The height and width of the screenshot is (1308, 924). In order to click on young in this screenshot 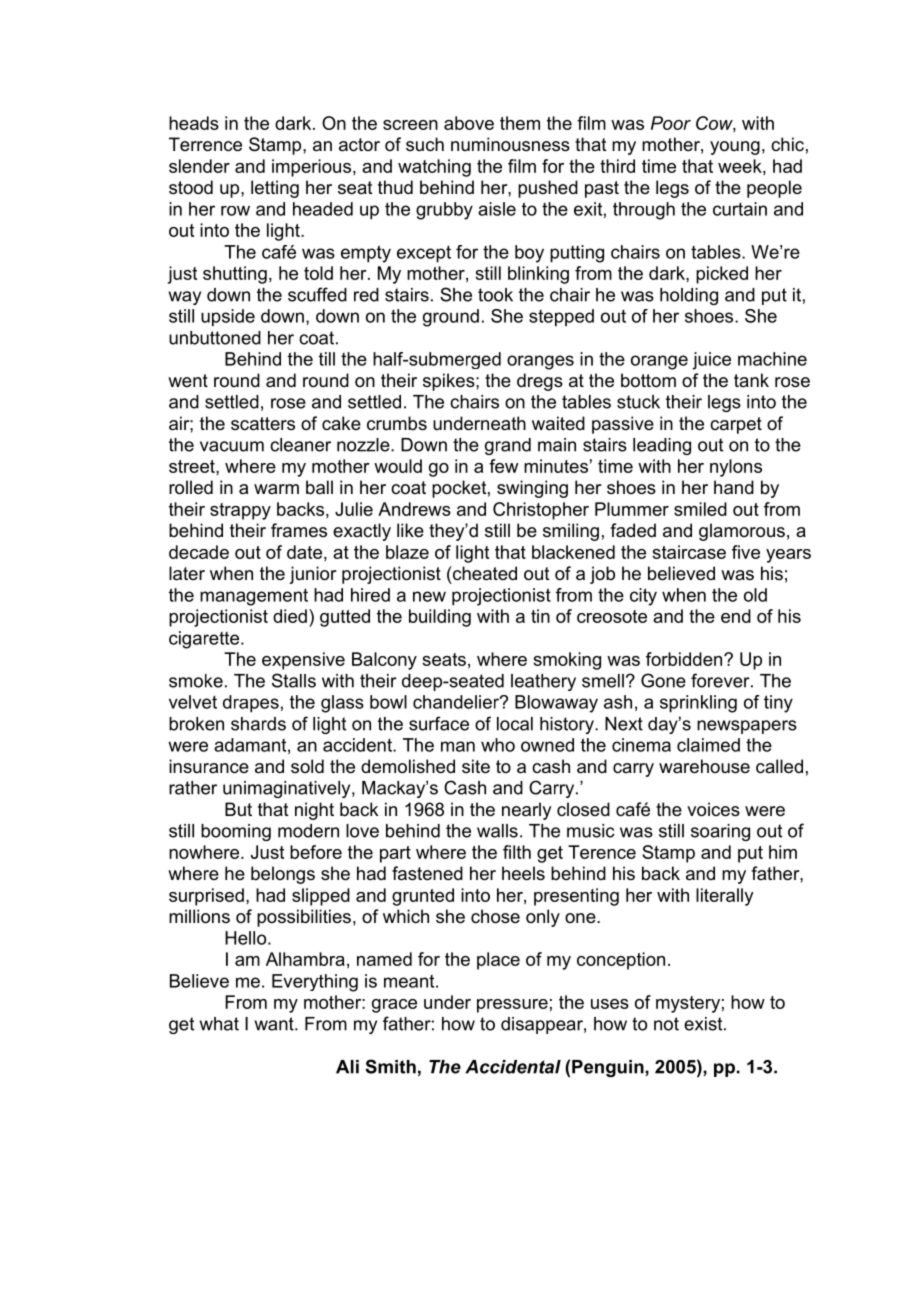, I will do `click(735, 148)`.
